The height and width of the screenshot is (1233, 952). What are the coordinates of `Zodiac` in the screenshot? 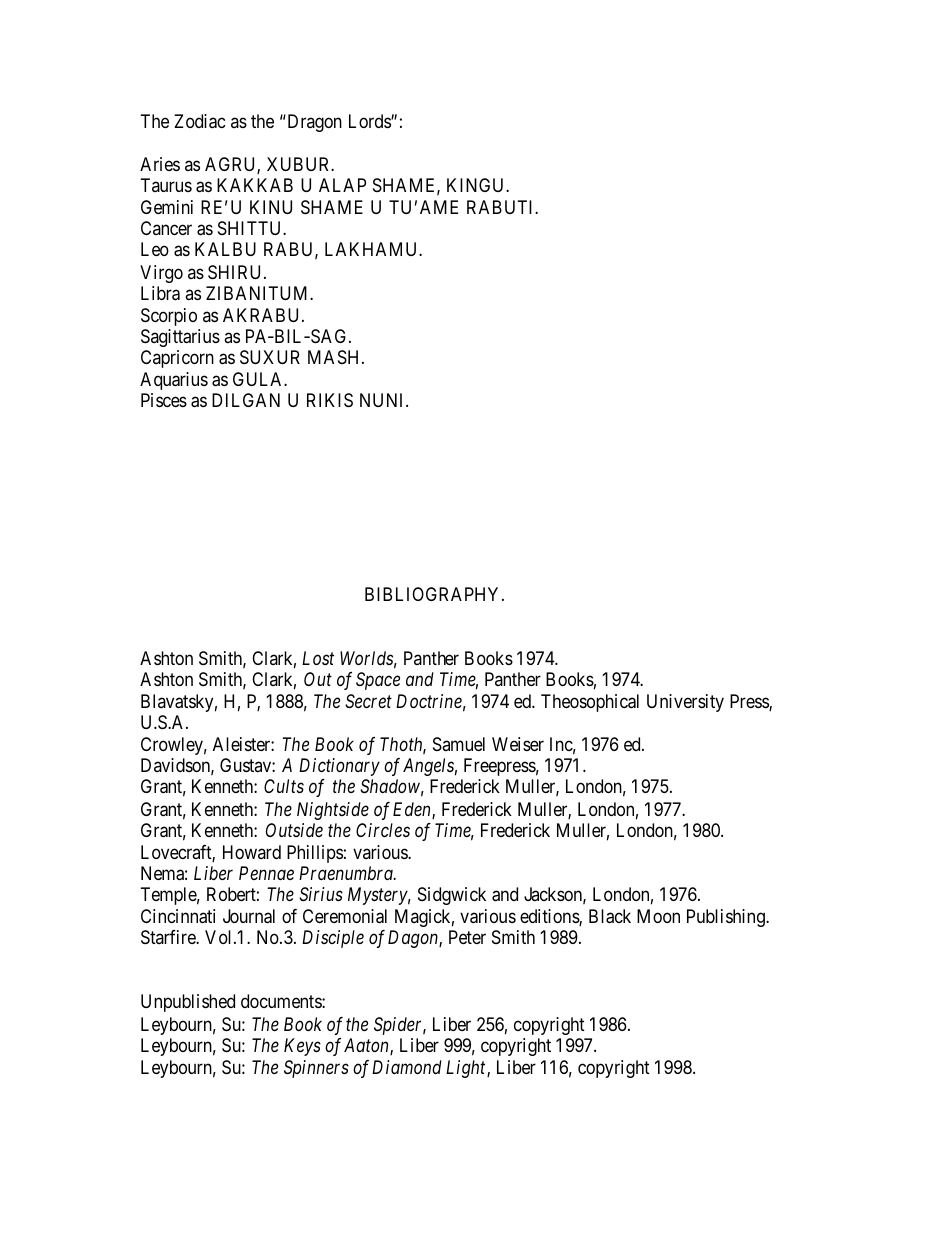 It's located at (200, 121).
